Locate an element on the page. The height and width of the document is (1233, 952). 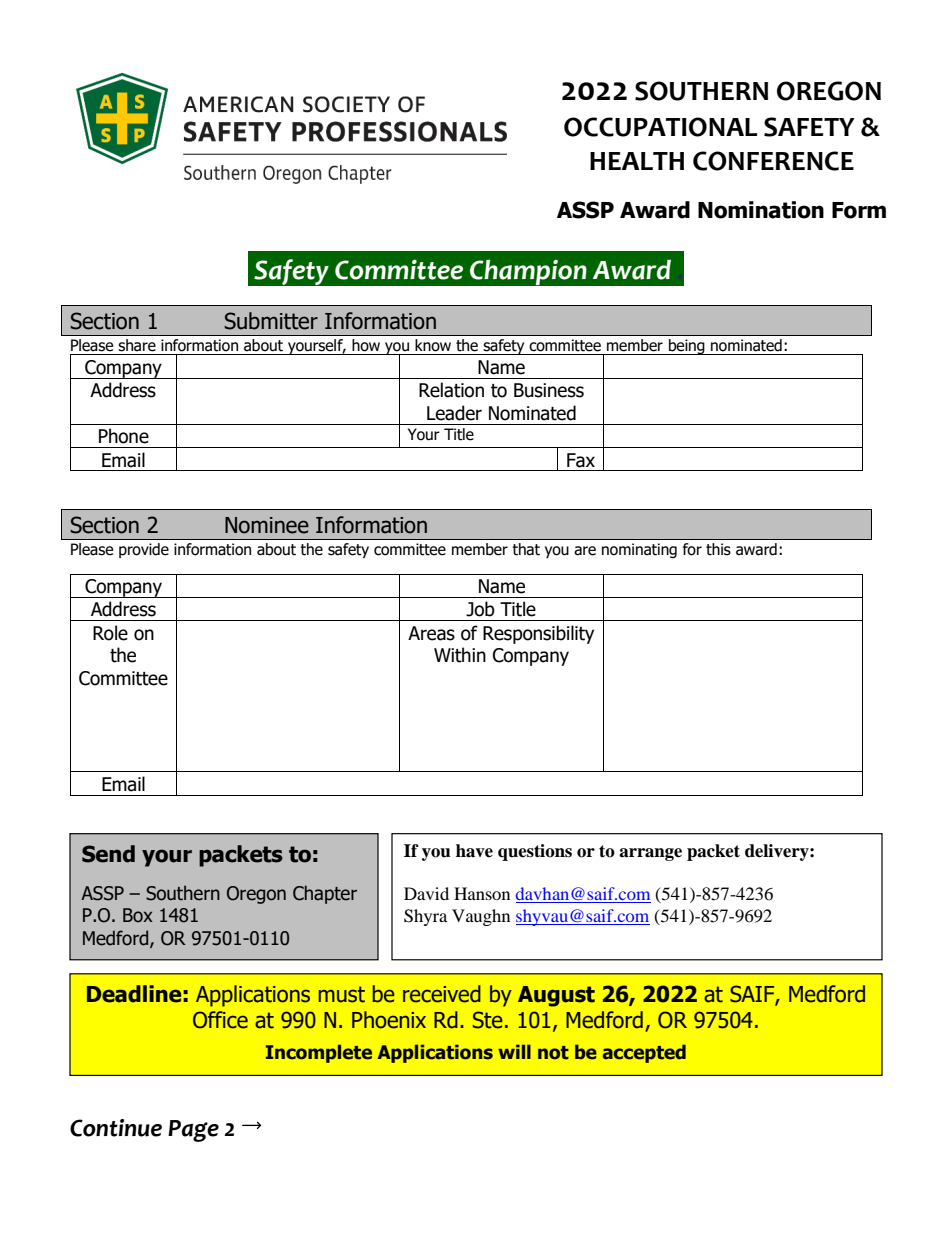
Page is located at coordinates (193, 1131).
